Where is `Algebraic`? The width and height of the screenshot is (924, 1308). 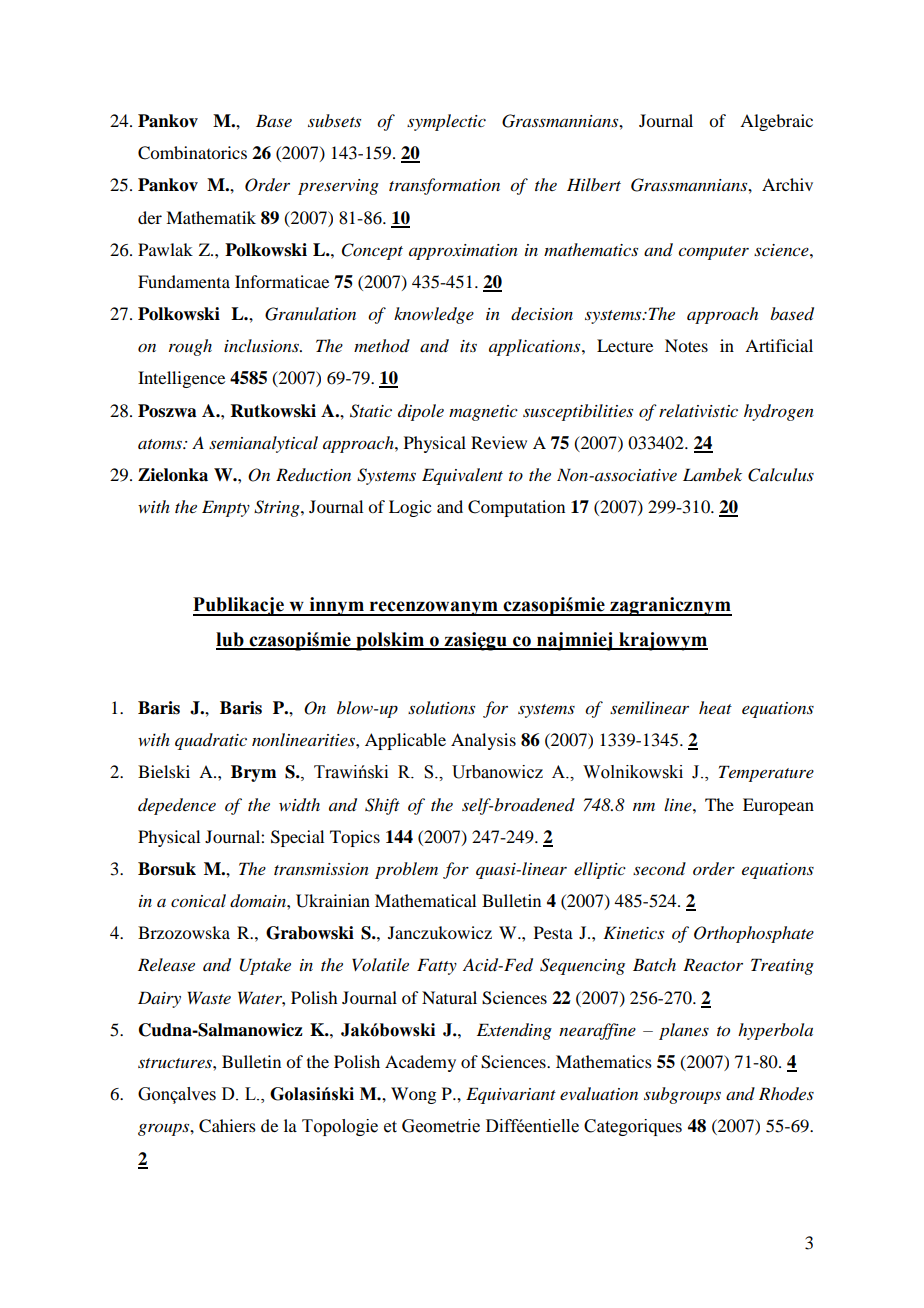 Algebraic is located at coordinates (776, 122).
